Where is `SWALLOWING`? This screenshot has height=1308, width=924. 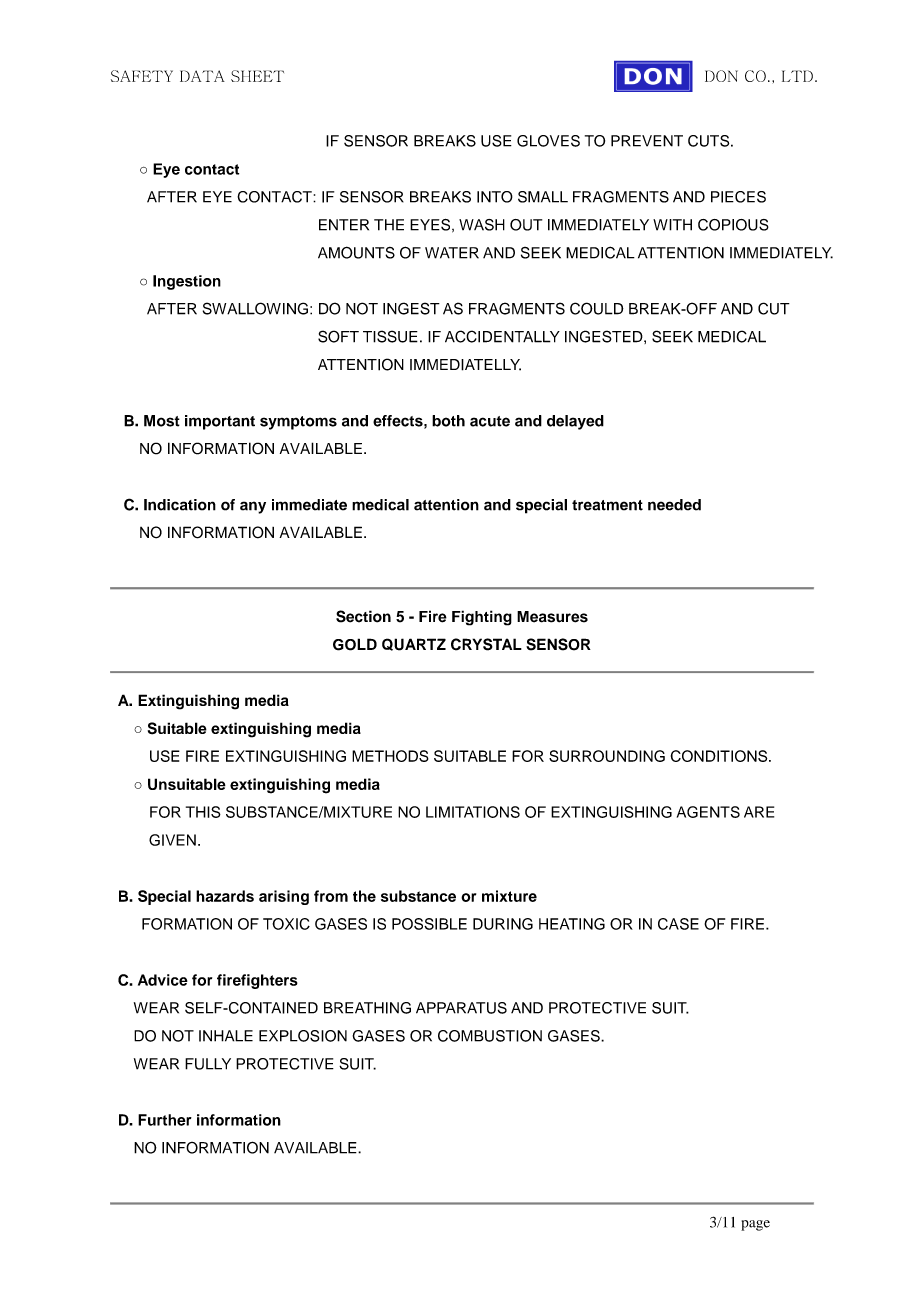 SWALLOWING is located at coordinates (255, 308).
